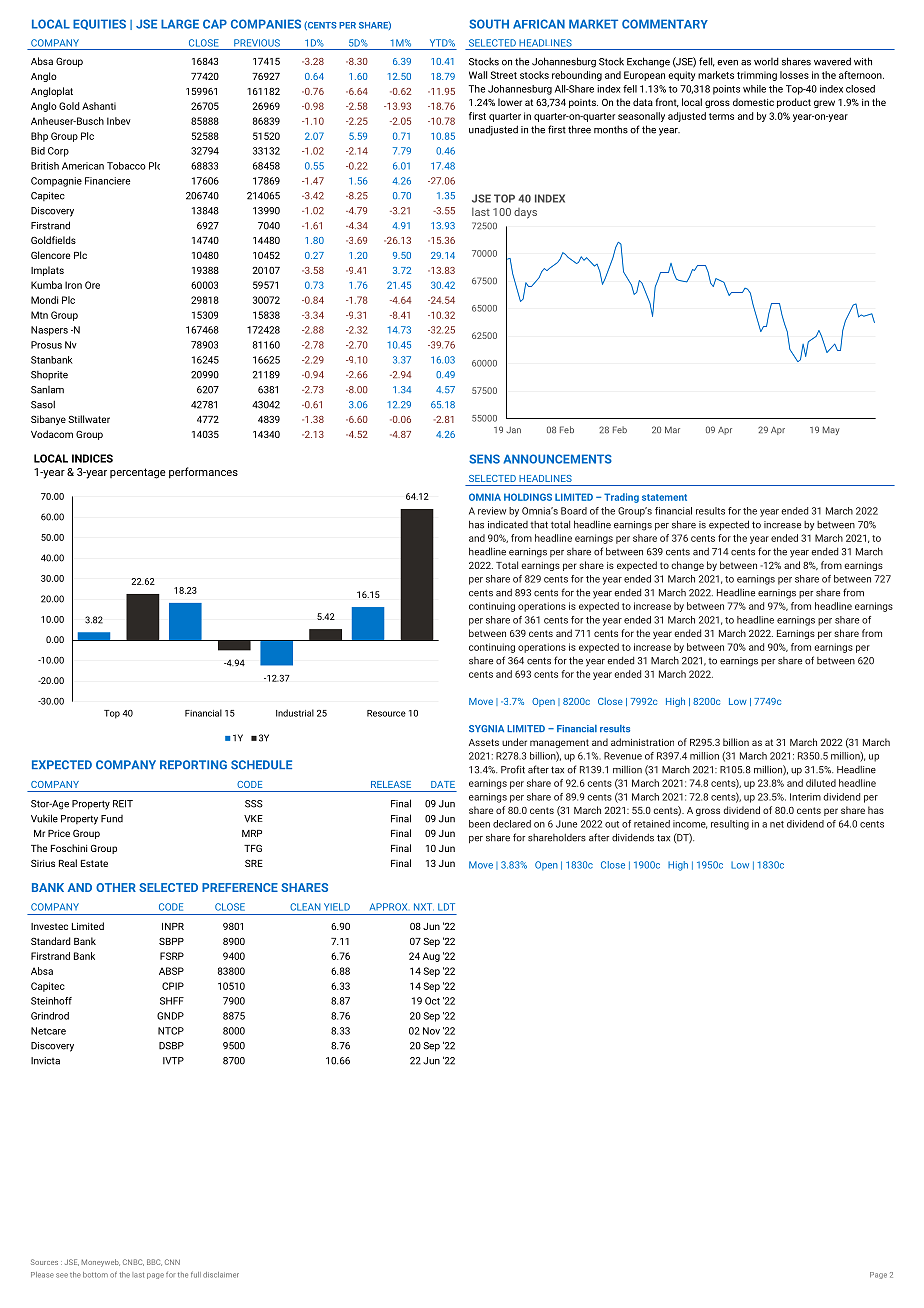 This screenshot has width=924, height=1308. I want to click on CNBC, so click(133, 1262).
